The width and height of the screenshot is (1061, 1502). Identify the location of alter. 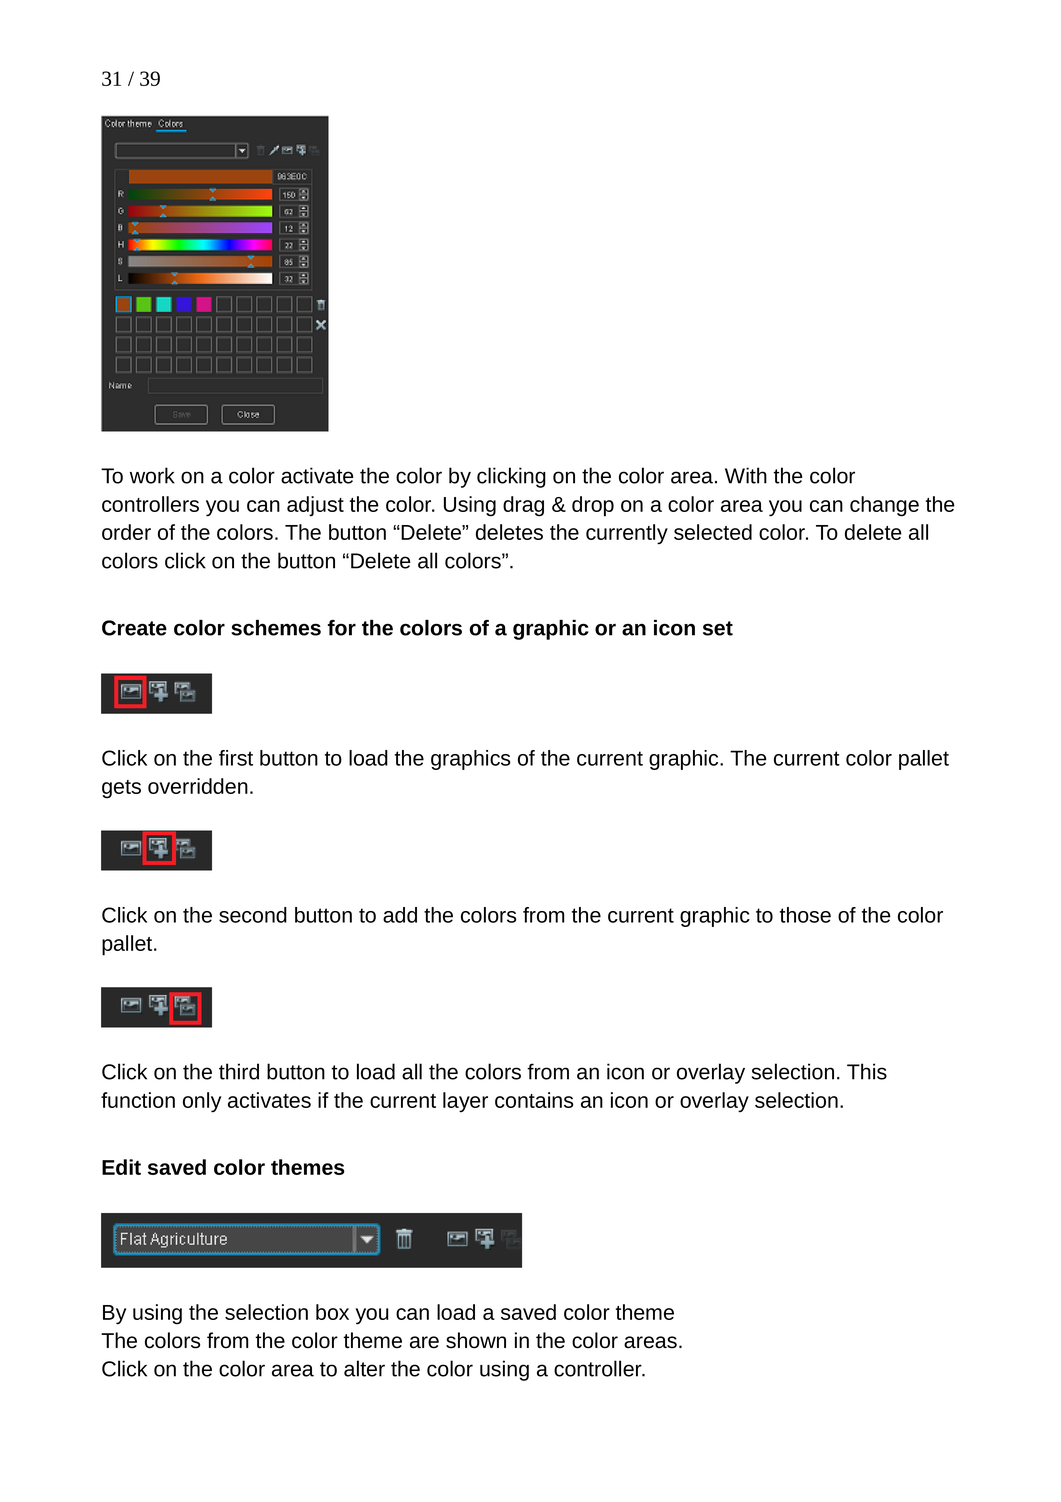
(364, 1368).
